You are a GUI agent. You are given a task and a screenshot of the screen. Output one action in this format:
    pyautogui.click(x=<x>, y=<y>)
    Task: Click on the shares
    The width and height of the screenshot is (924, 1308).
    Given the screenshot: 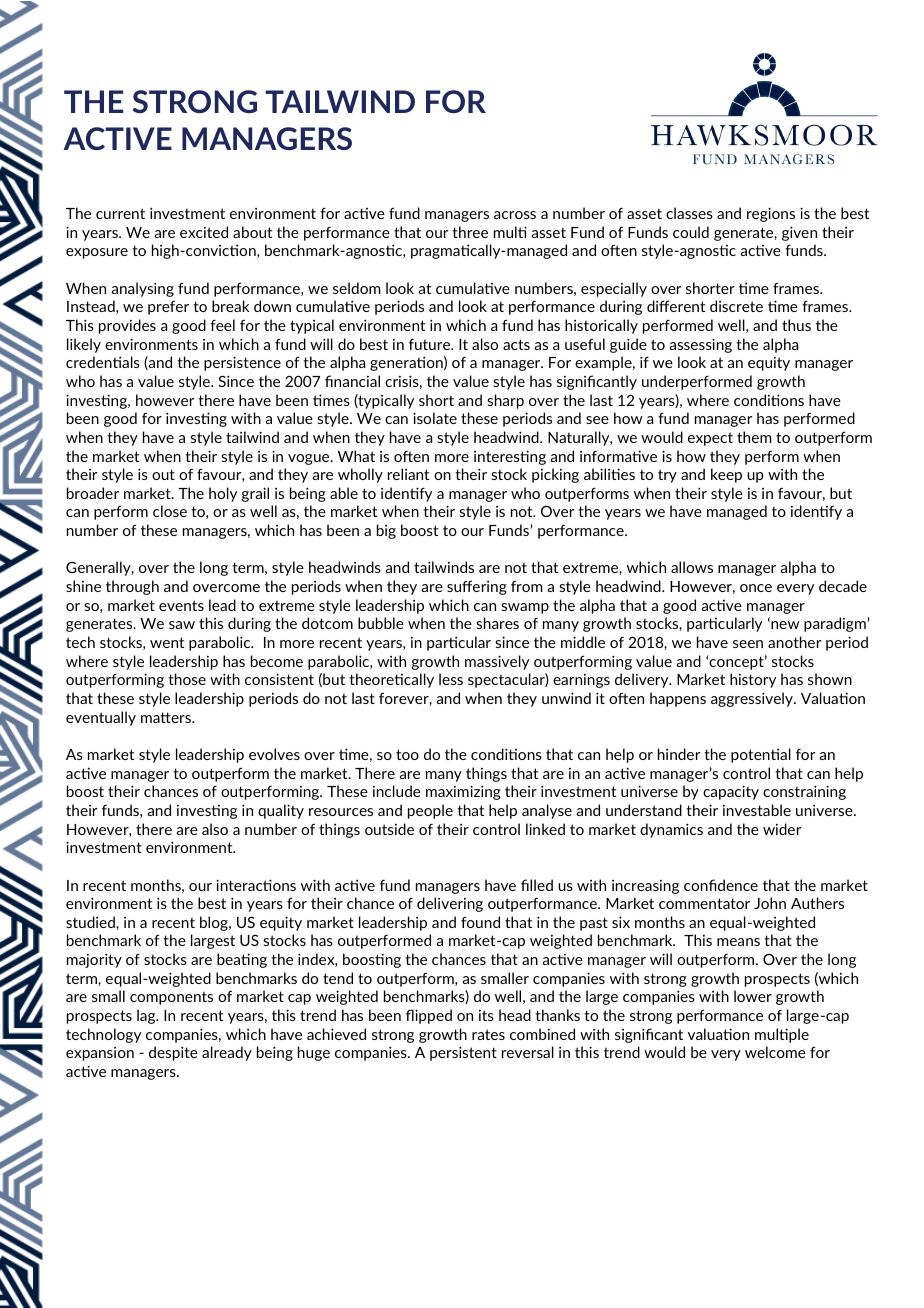 What is the action you would take?
    pyautogui.click(x=497, y=623)
